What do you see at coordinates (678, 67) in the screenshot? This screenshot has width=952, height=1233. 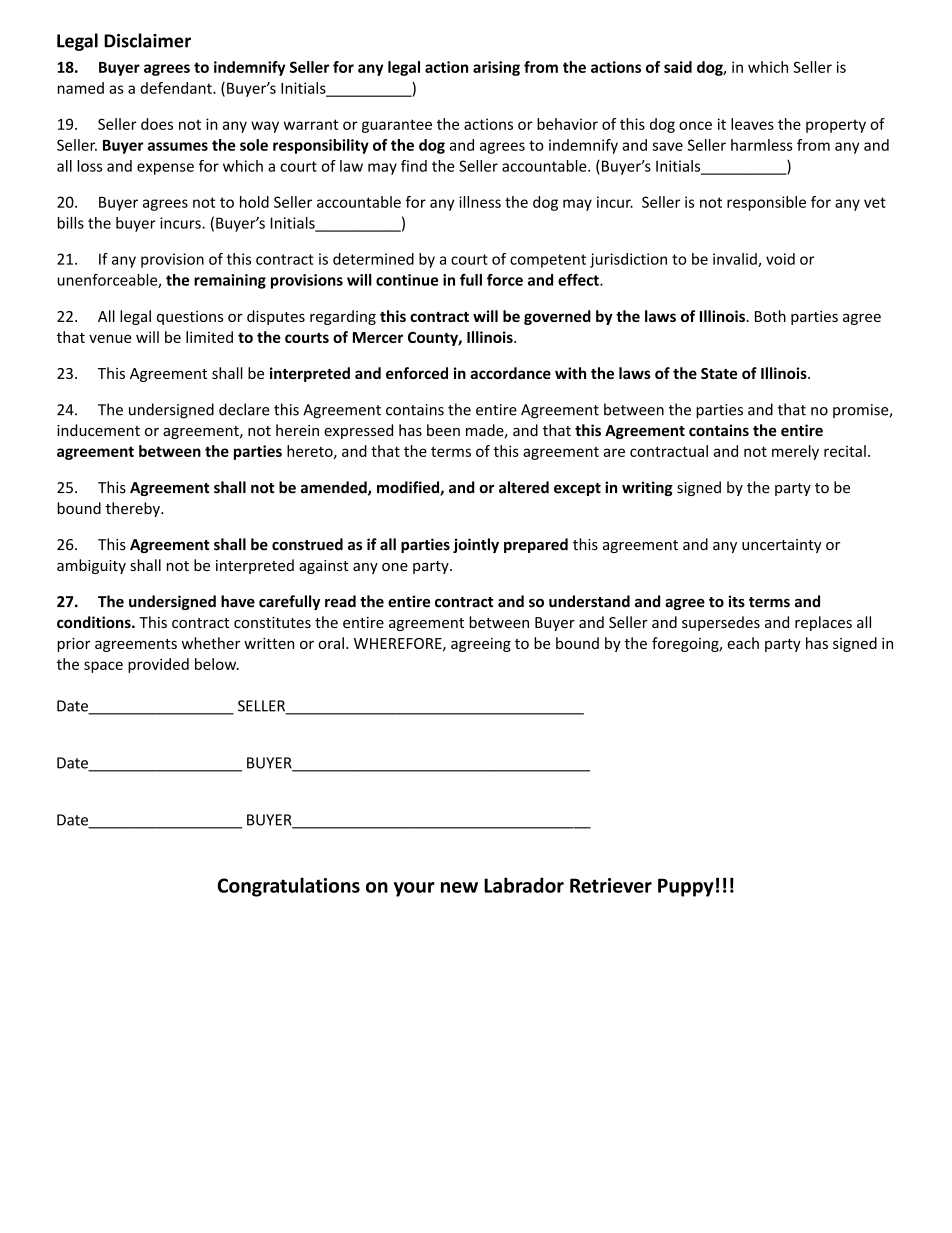 I see `said` at bounding box center [678, 67].
